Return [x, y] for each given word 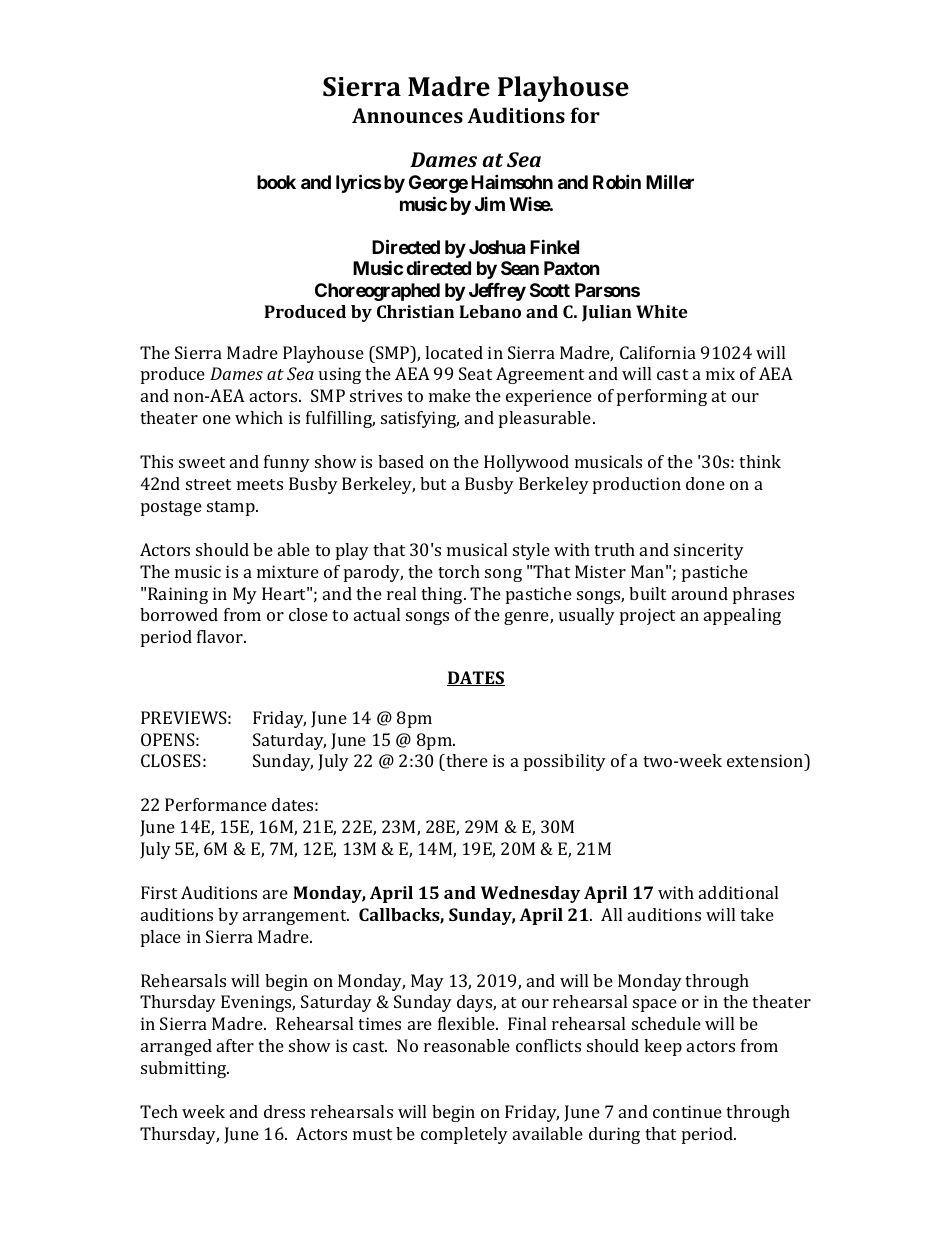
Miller [670, 181]
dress [284, 1111]
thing [443, 595]
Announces [407, 115]
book [276, 182]
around [700, 593]
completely [464, 1135]
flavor [221, 636]
